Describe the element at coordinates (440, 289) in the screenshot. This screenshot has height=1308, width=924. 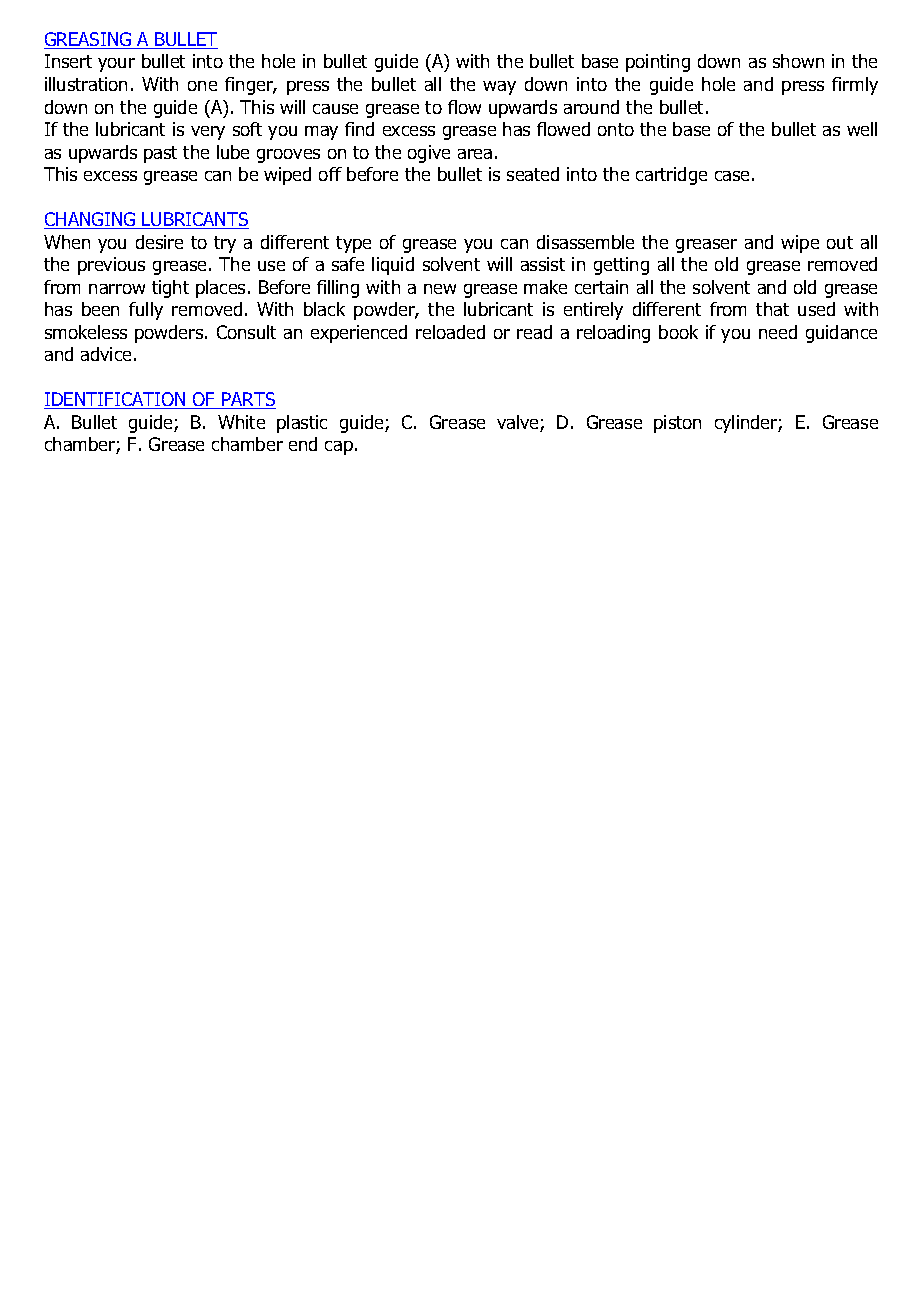
I see `new` at that location.
